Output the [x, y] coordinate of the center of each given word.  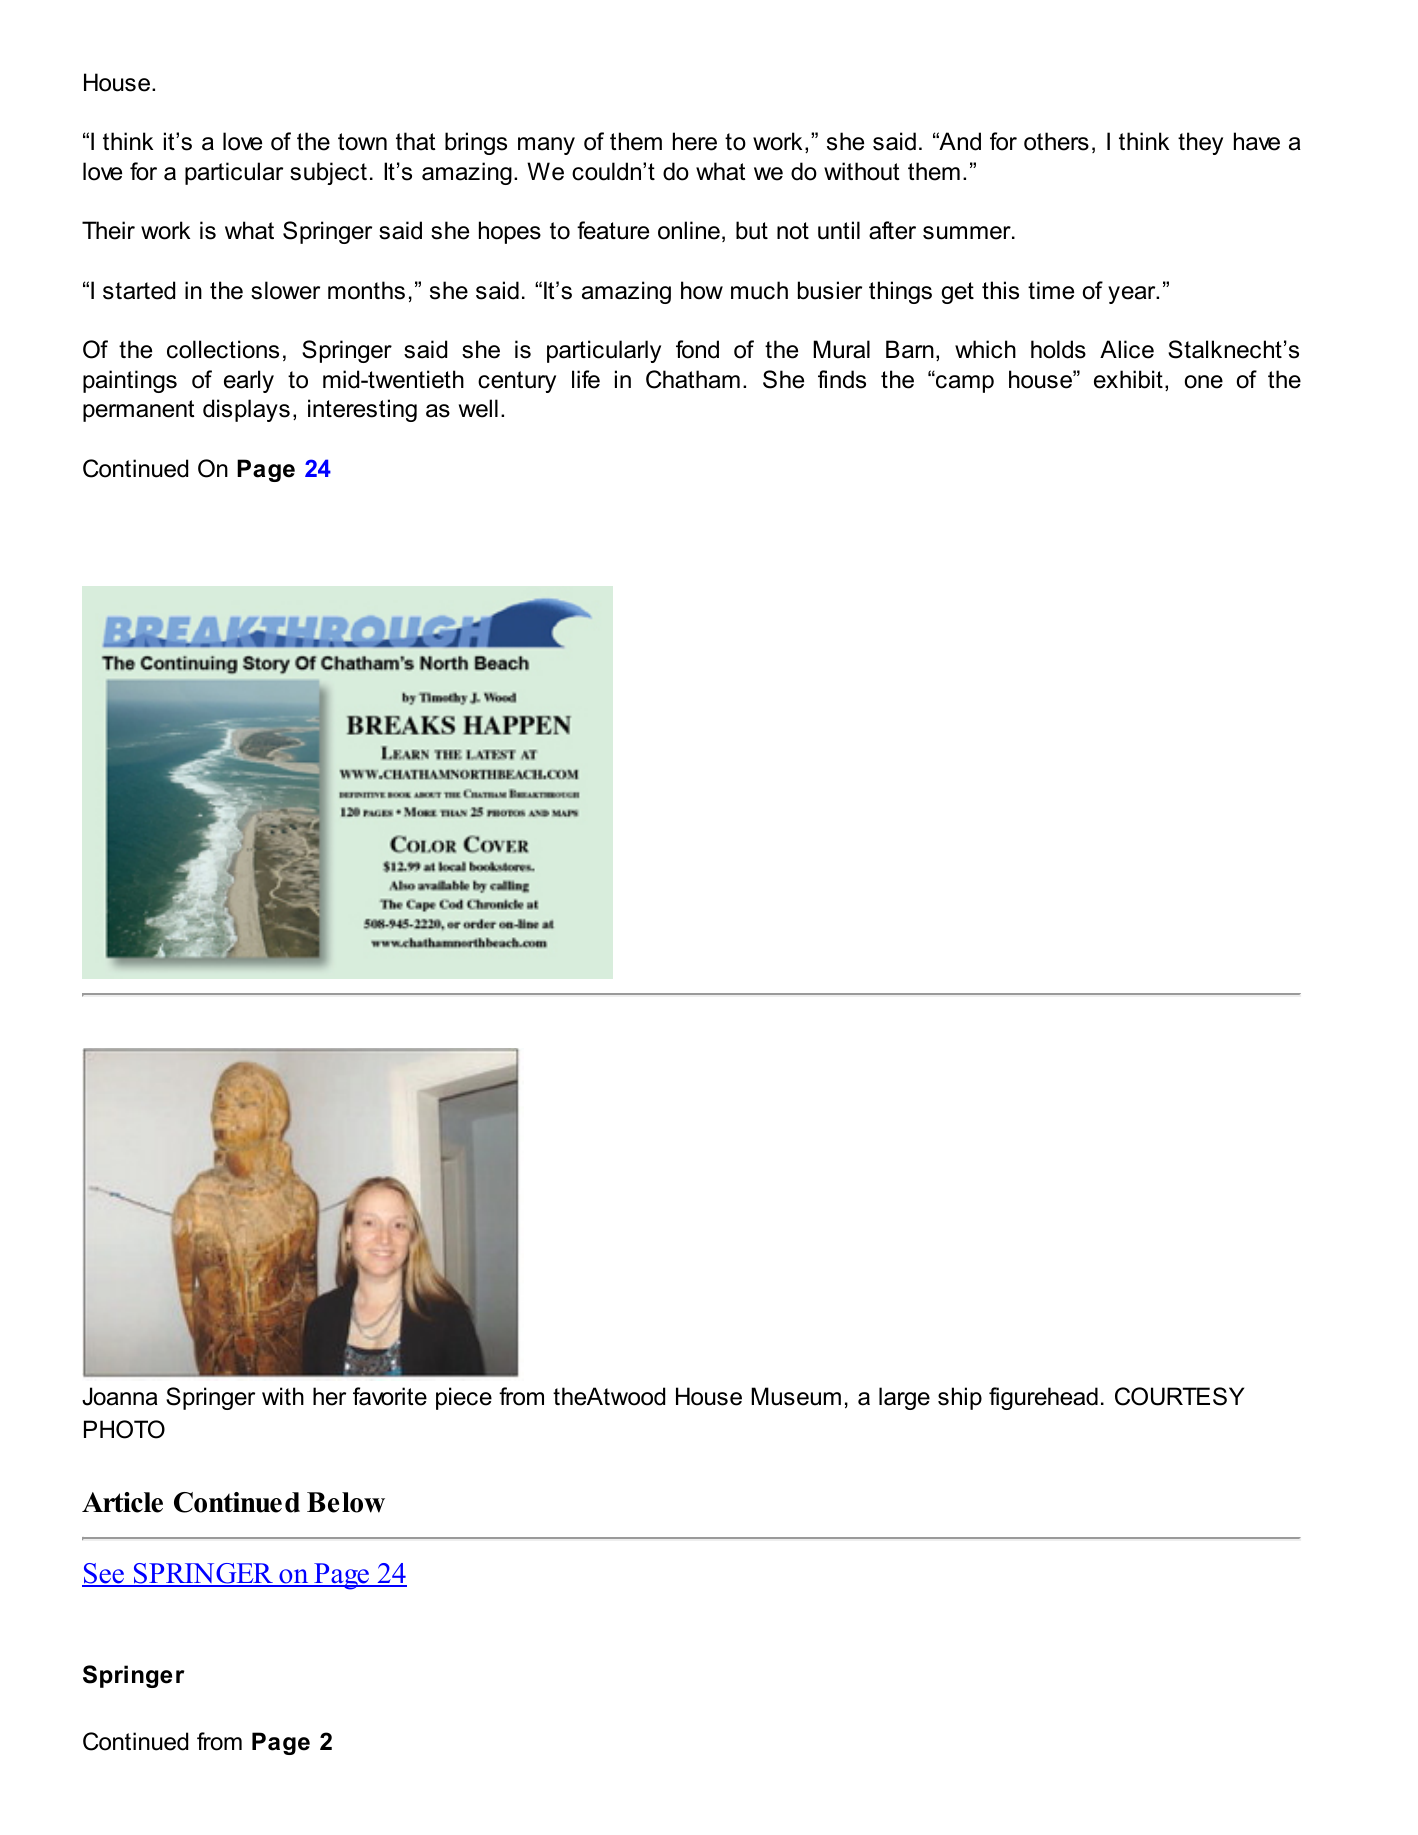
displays [246, 410]
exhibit [1128, 379]
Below [346, 1502]
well [478, 408]
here [695, 141]
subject [328, 173]
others [1056, 141]
